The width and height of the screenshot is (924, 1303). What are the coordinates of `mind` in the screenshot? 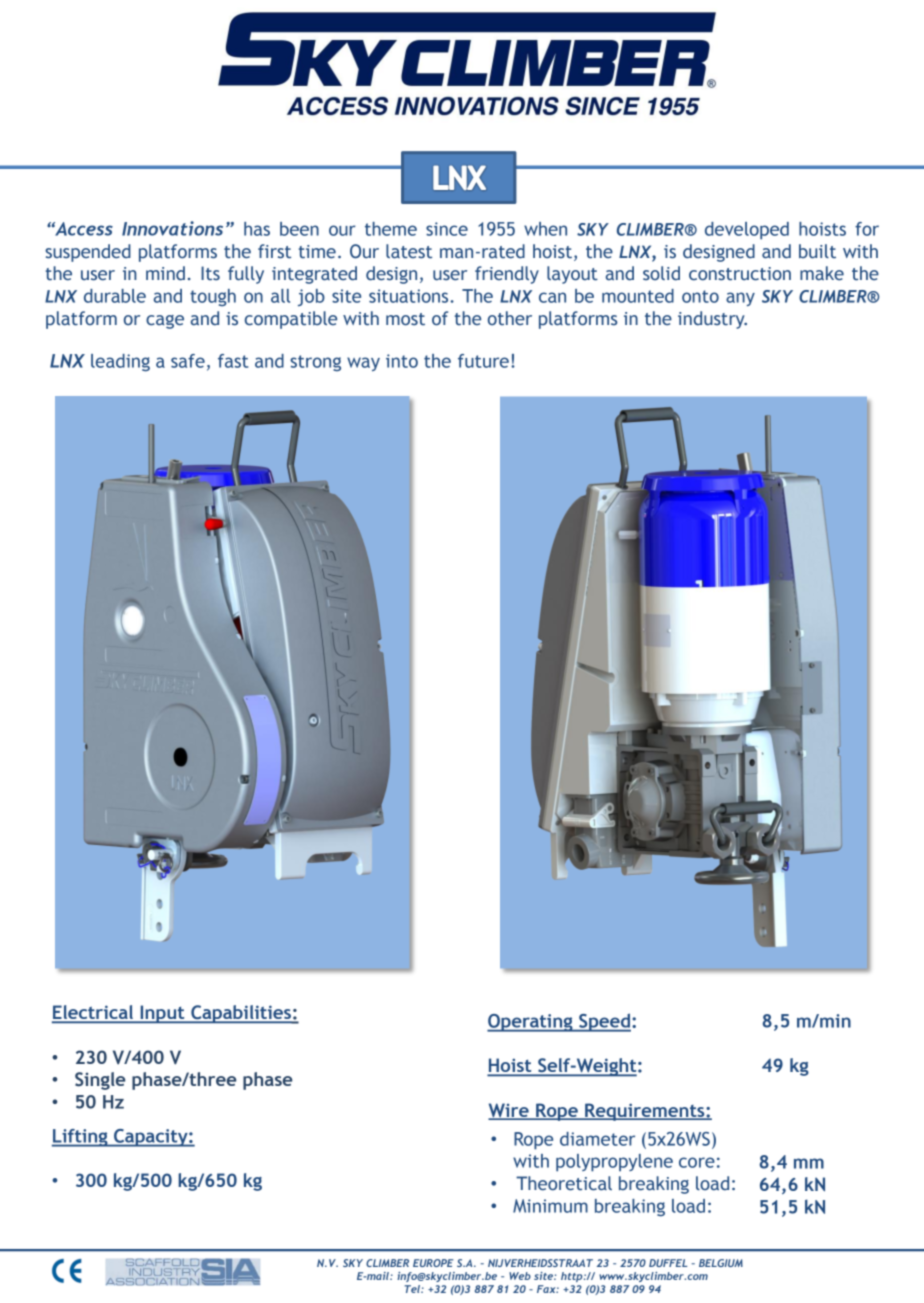 It's located at (165, 273).
